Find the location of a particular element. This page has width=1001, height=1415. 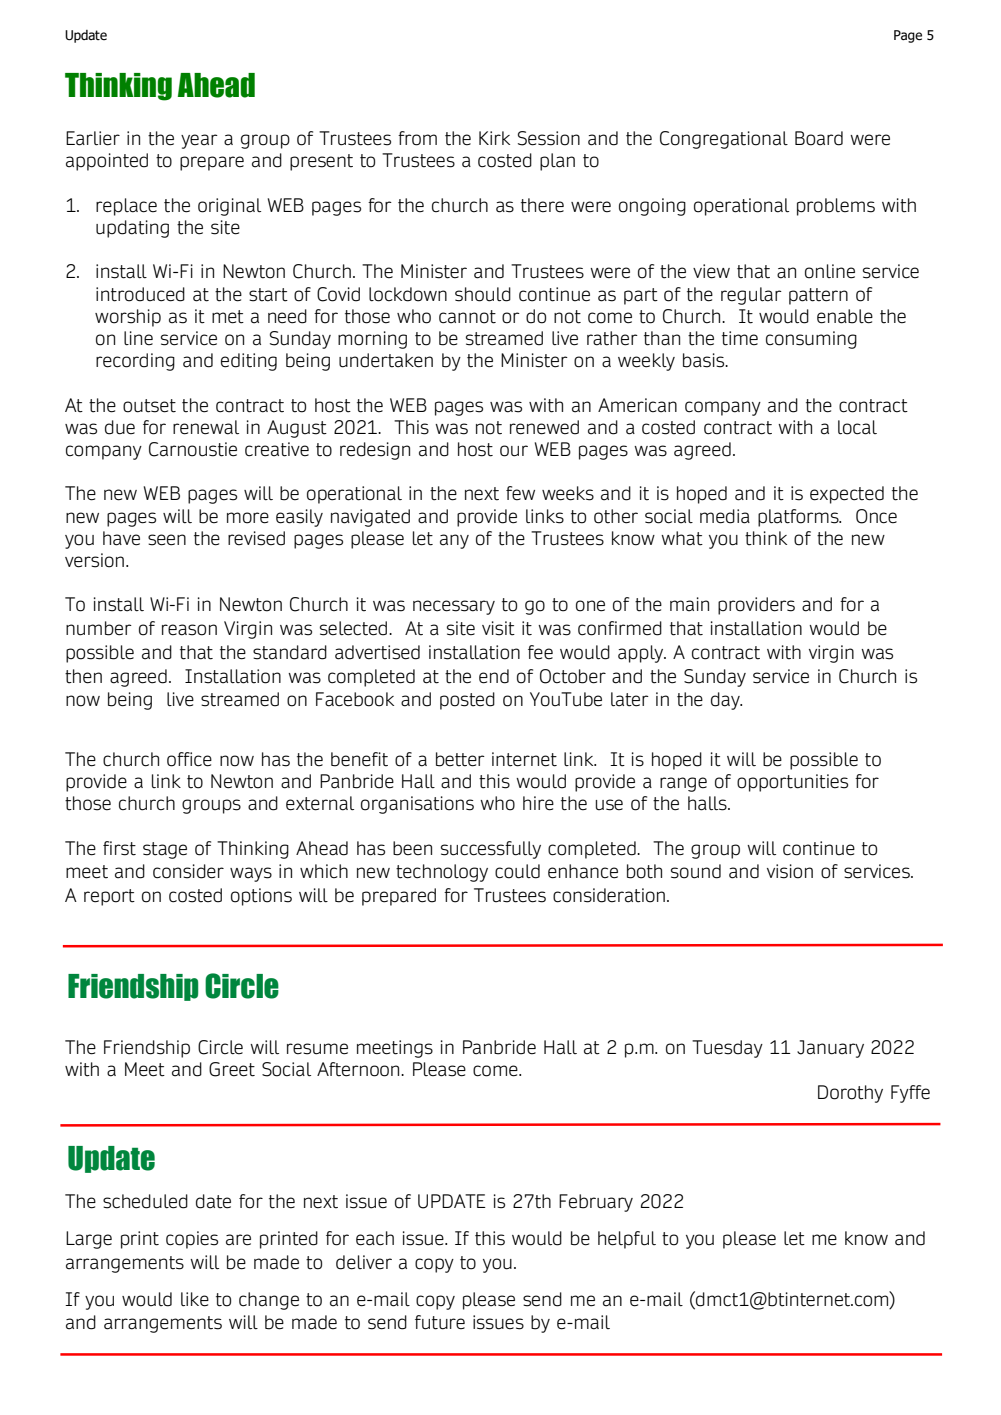

Board is located at coordinates (819, 138).
